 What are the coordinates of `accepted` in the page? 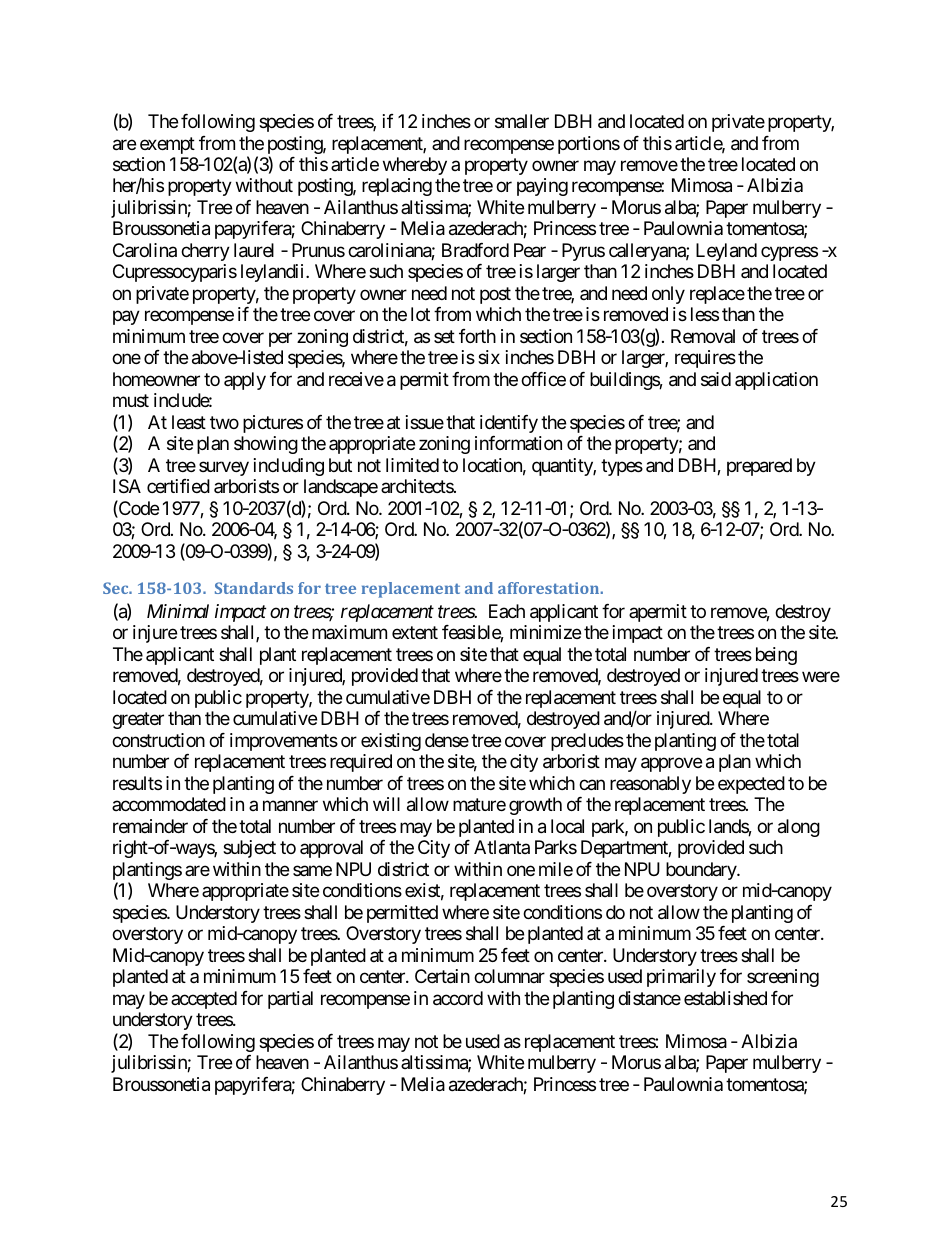 It's located at (204, 1000).
